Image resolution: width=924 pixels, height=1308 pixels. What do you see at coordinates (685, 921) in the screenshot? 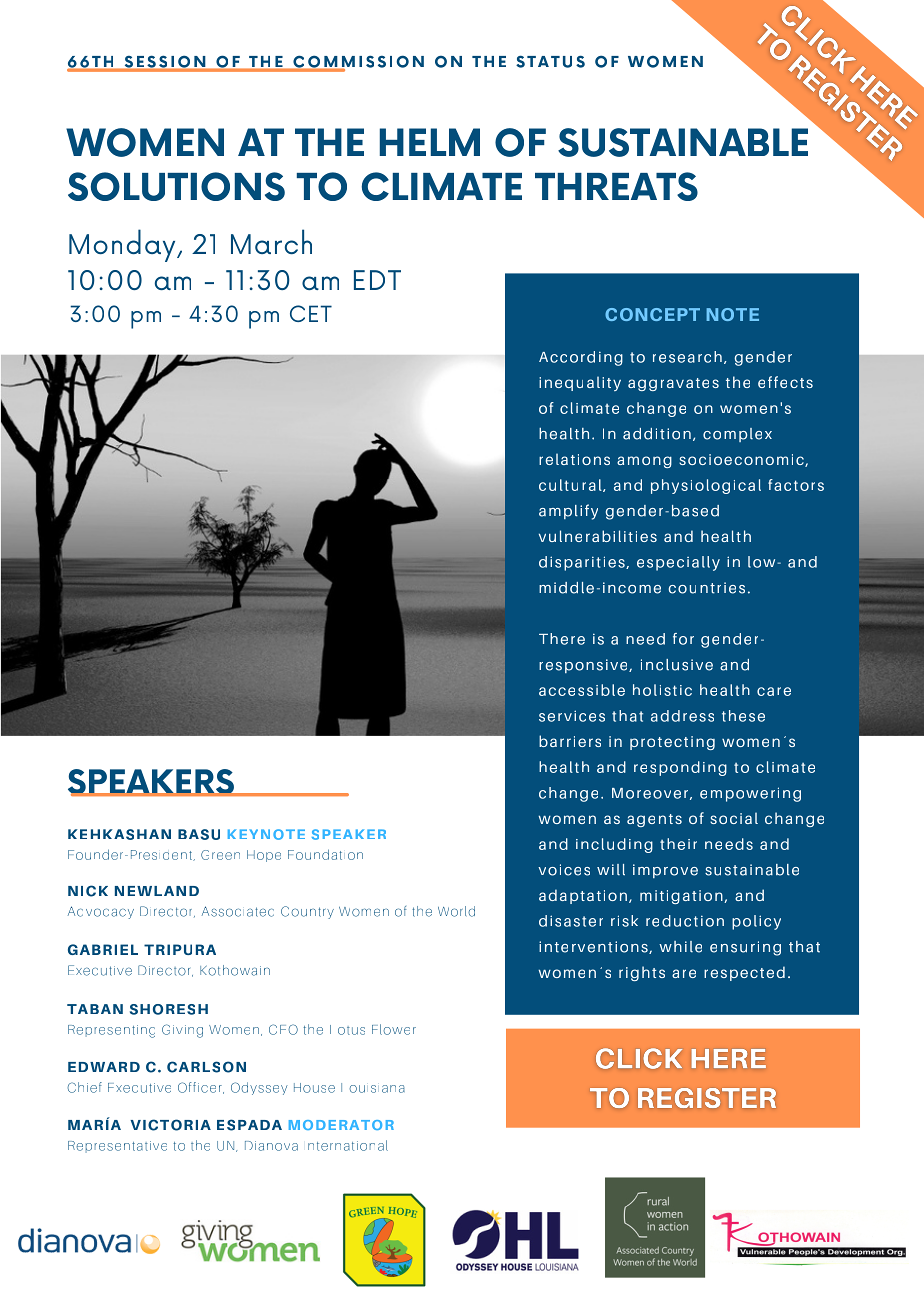
I see `reduction` at bounding box center [685, 921].
